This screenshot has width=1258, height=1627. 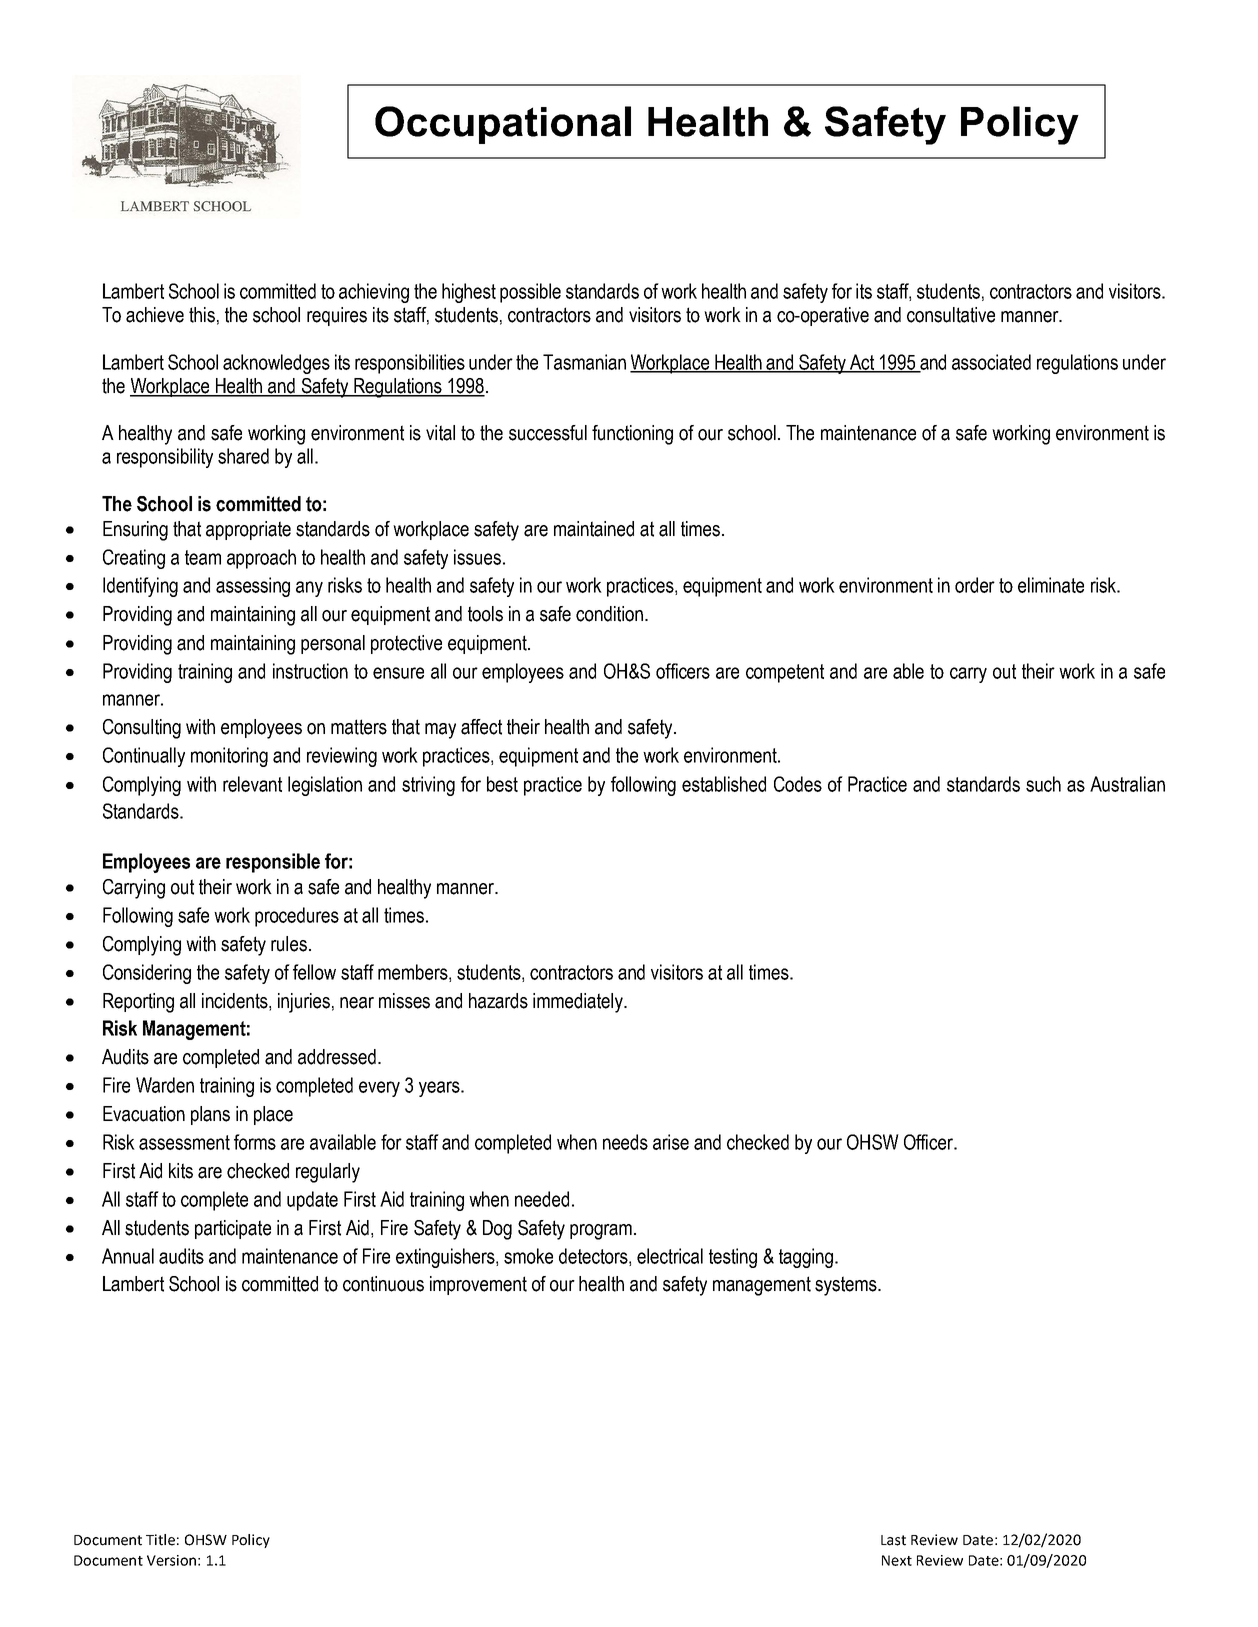 What do you see at coordinates (273, 863) in the screenshot?
I see `responsible` at bounding box center [273, 863].
